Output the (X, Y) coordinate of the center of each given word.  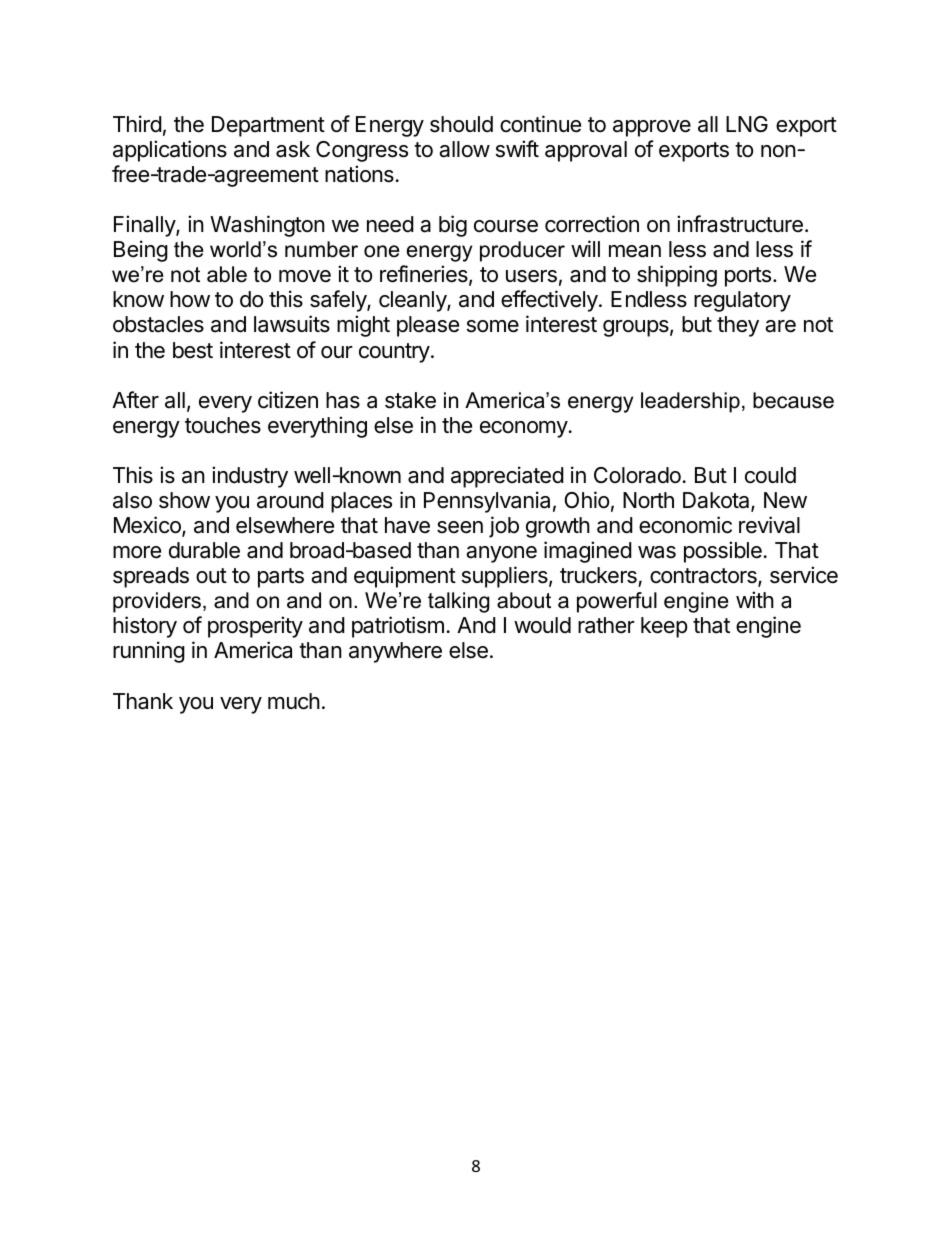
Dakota (717, 501)
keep (664, 627)
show (184, 500)
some (493, 326)
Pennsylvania (487, 502)
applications (170, 151)
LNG (747, 124)
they (738, 326)
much (294, 701)
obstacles (158, 324)
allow (464, 149)
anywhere (395, 652)
